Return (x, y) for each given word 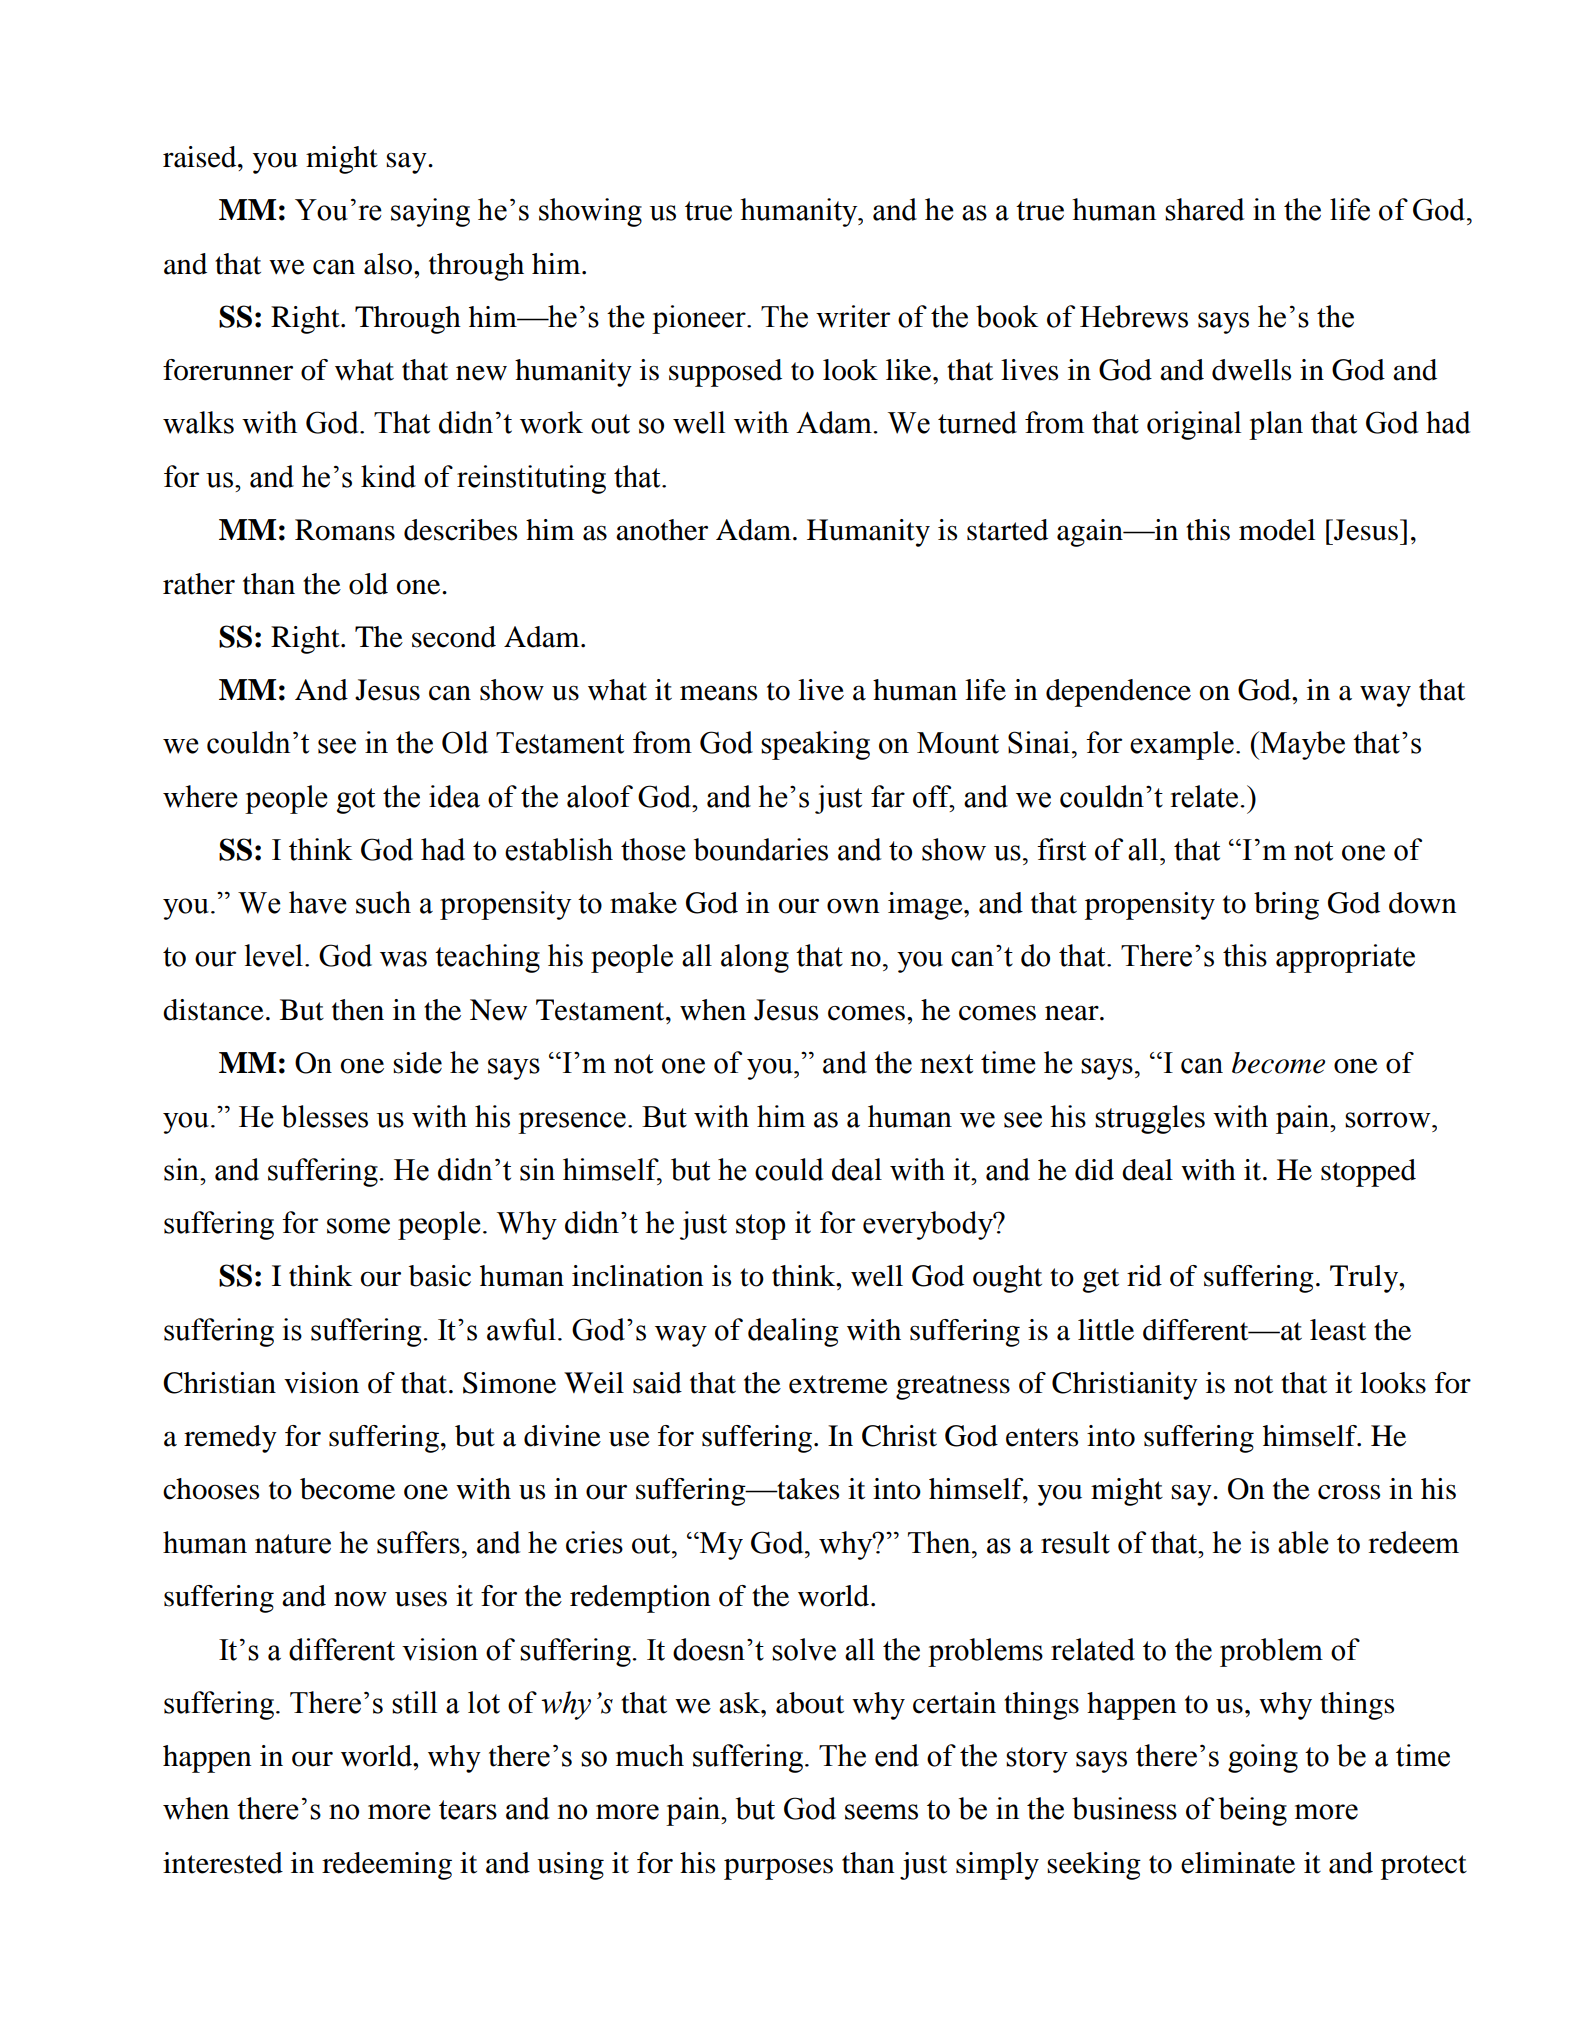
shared (1204, 209)
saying (430, 212)
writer (853, 316)
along (755, 958)
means (718, 693)
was (403, 959)
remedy (230, 1439)
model (1277, 530)
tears (468, 1810)
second (454, 637)
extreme (838, 1384)
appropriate (1345, 958)
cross (1349, 1492)
